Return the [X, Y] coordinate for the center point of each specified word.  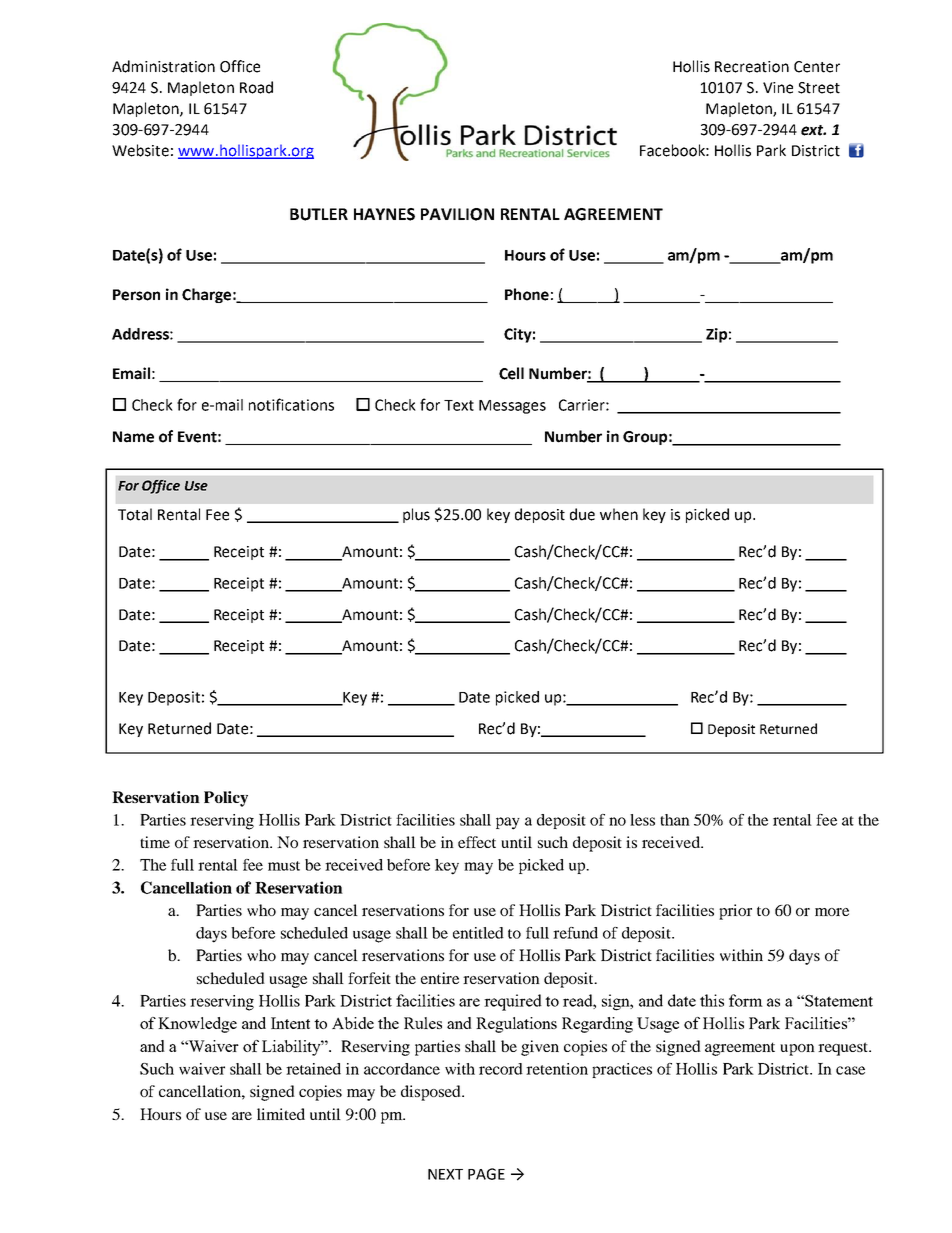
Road [256, 87]
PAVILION [457, 214]
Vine [778, 88]
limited [281, 1114]
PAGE [486, 1174]
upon [797, 1050]
